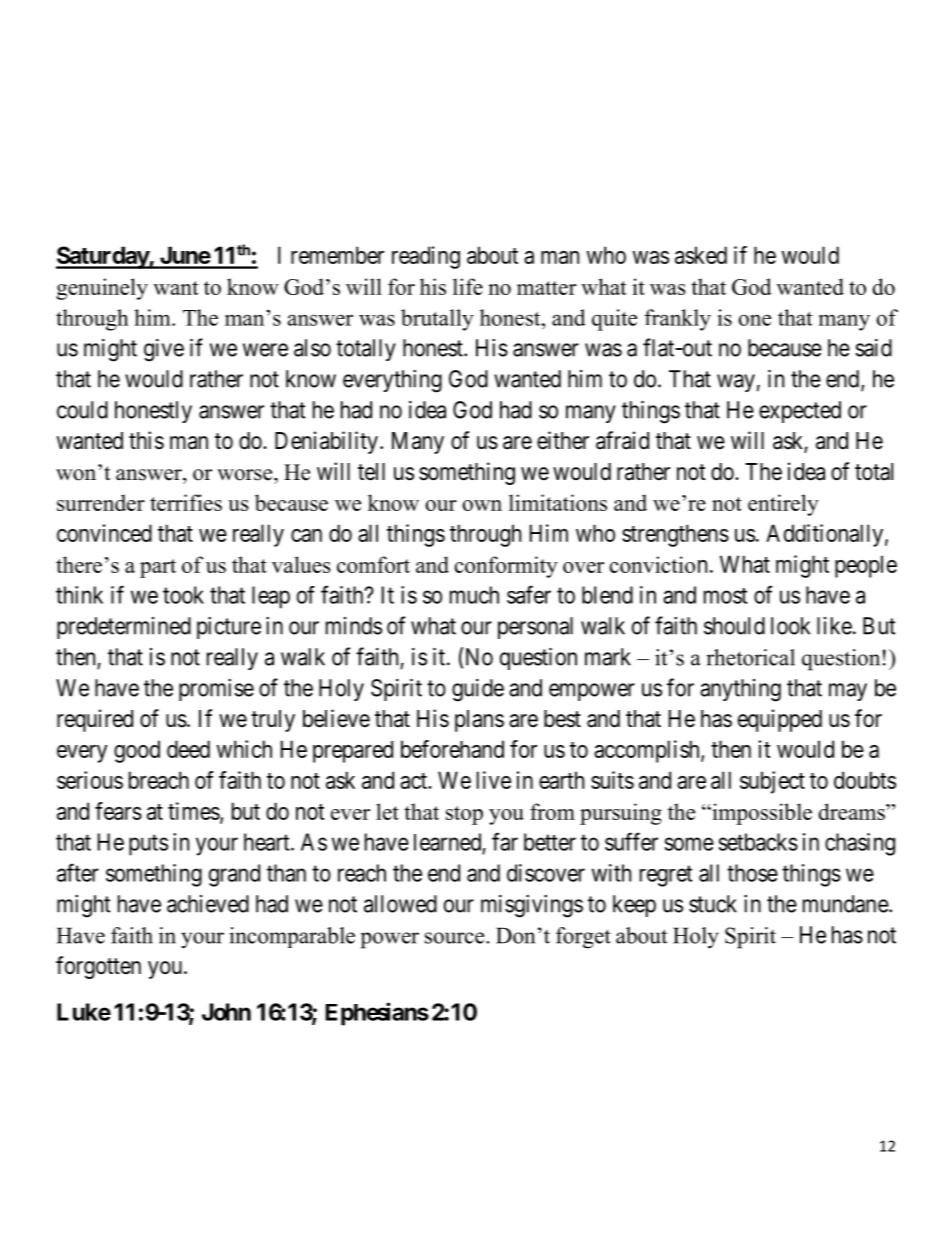  Describe the element at coordinates (468, 286) in the image. I see `life` at that location.
